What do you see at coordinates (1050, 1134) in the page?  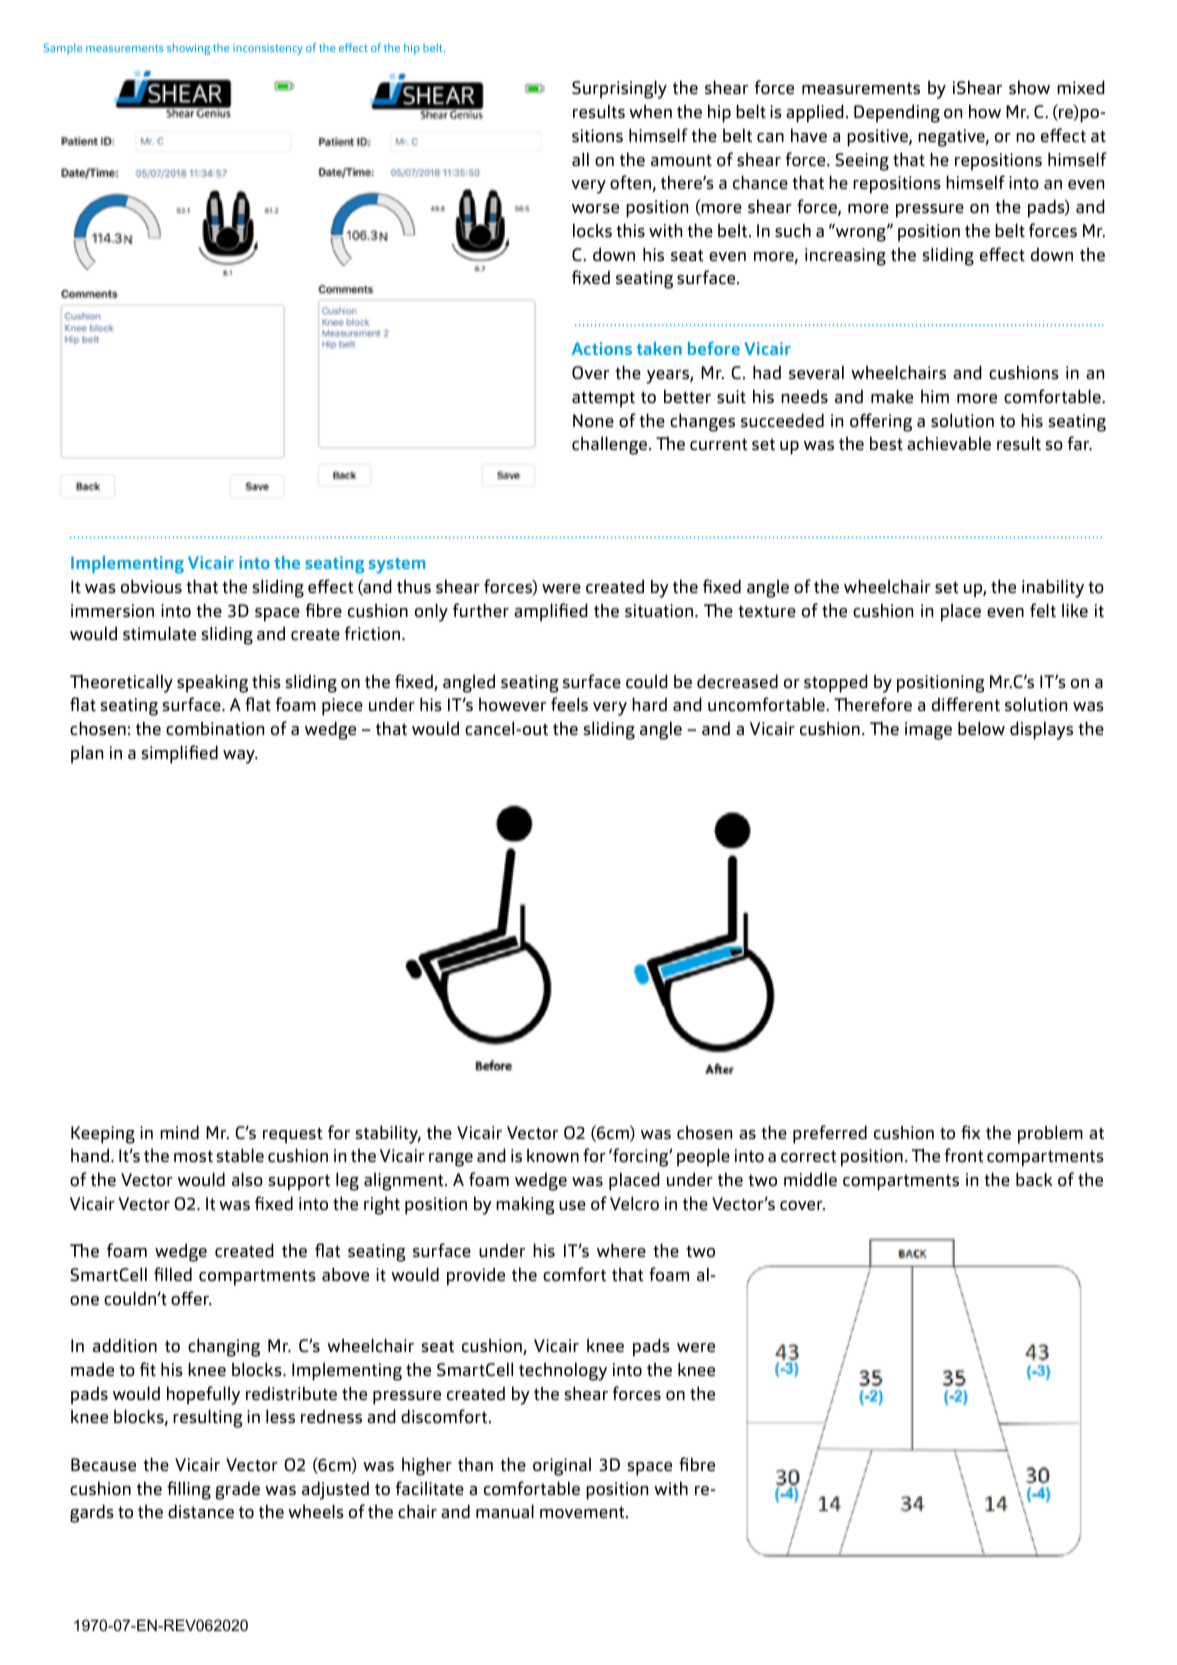 I see `problem` at bounding box center [1050, 1134].
